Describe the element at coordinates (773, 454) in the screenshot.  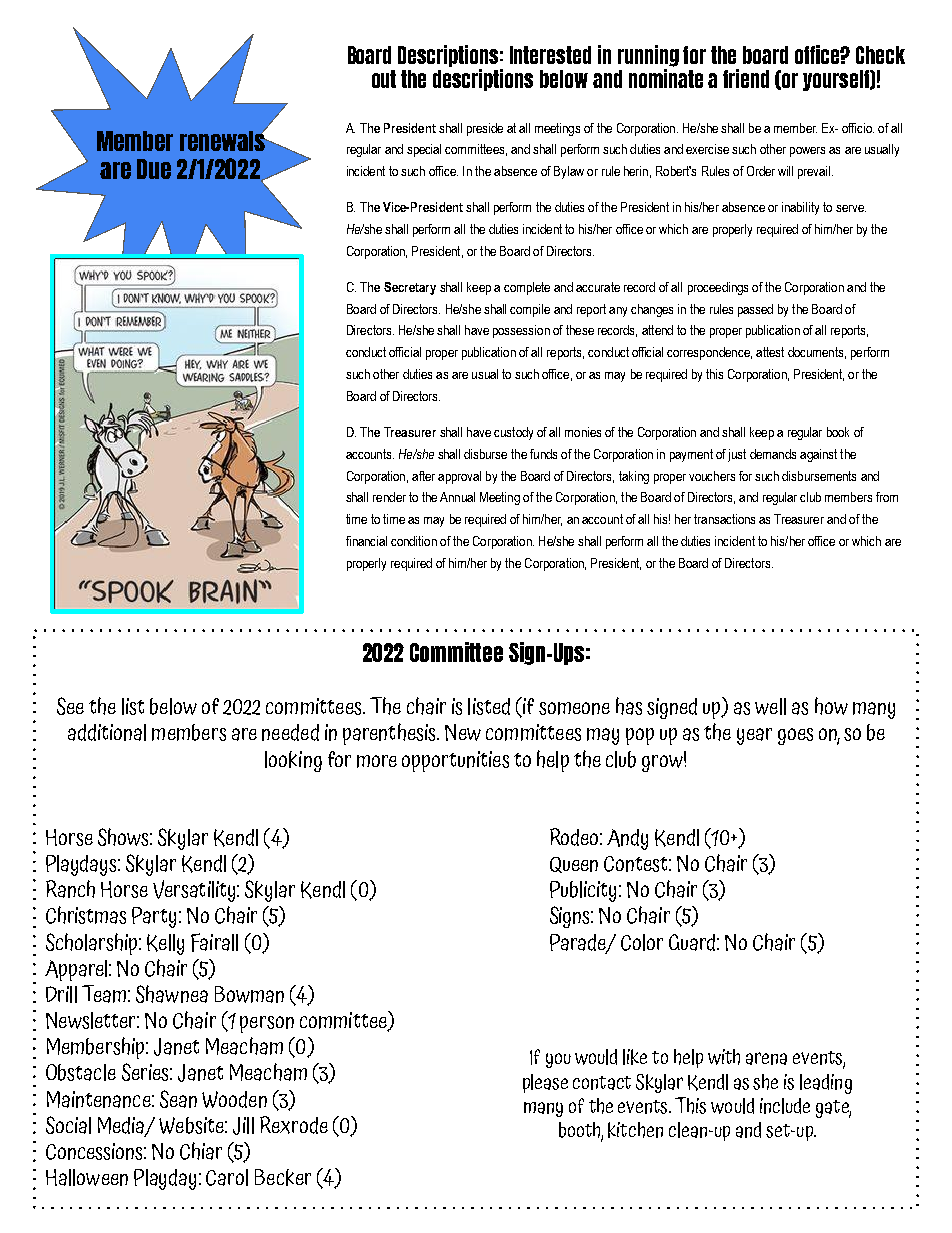
I see `demands` at that location.
